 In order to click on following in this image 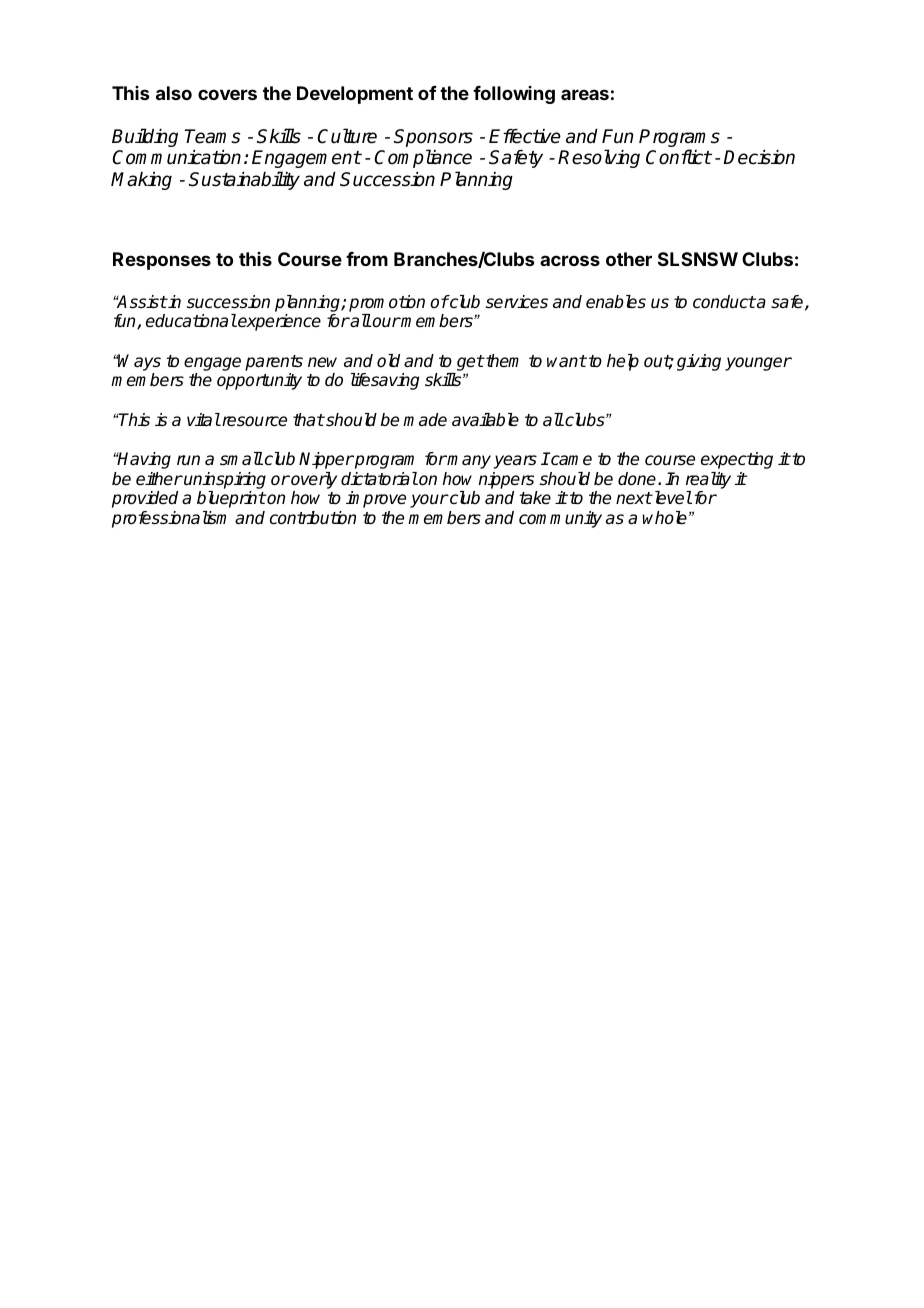, I will do `click(514, 95)`.
